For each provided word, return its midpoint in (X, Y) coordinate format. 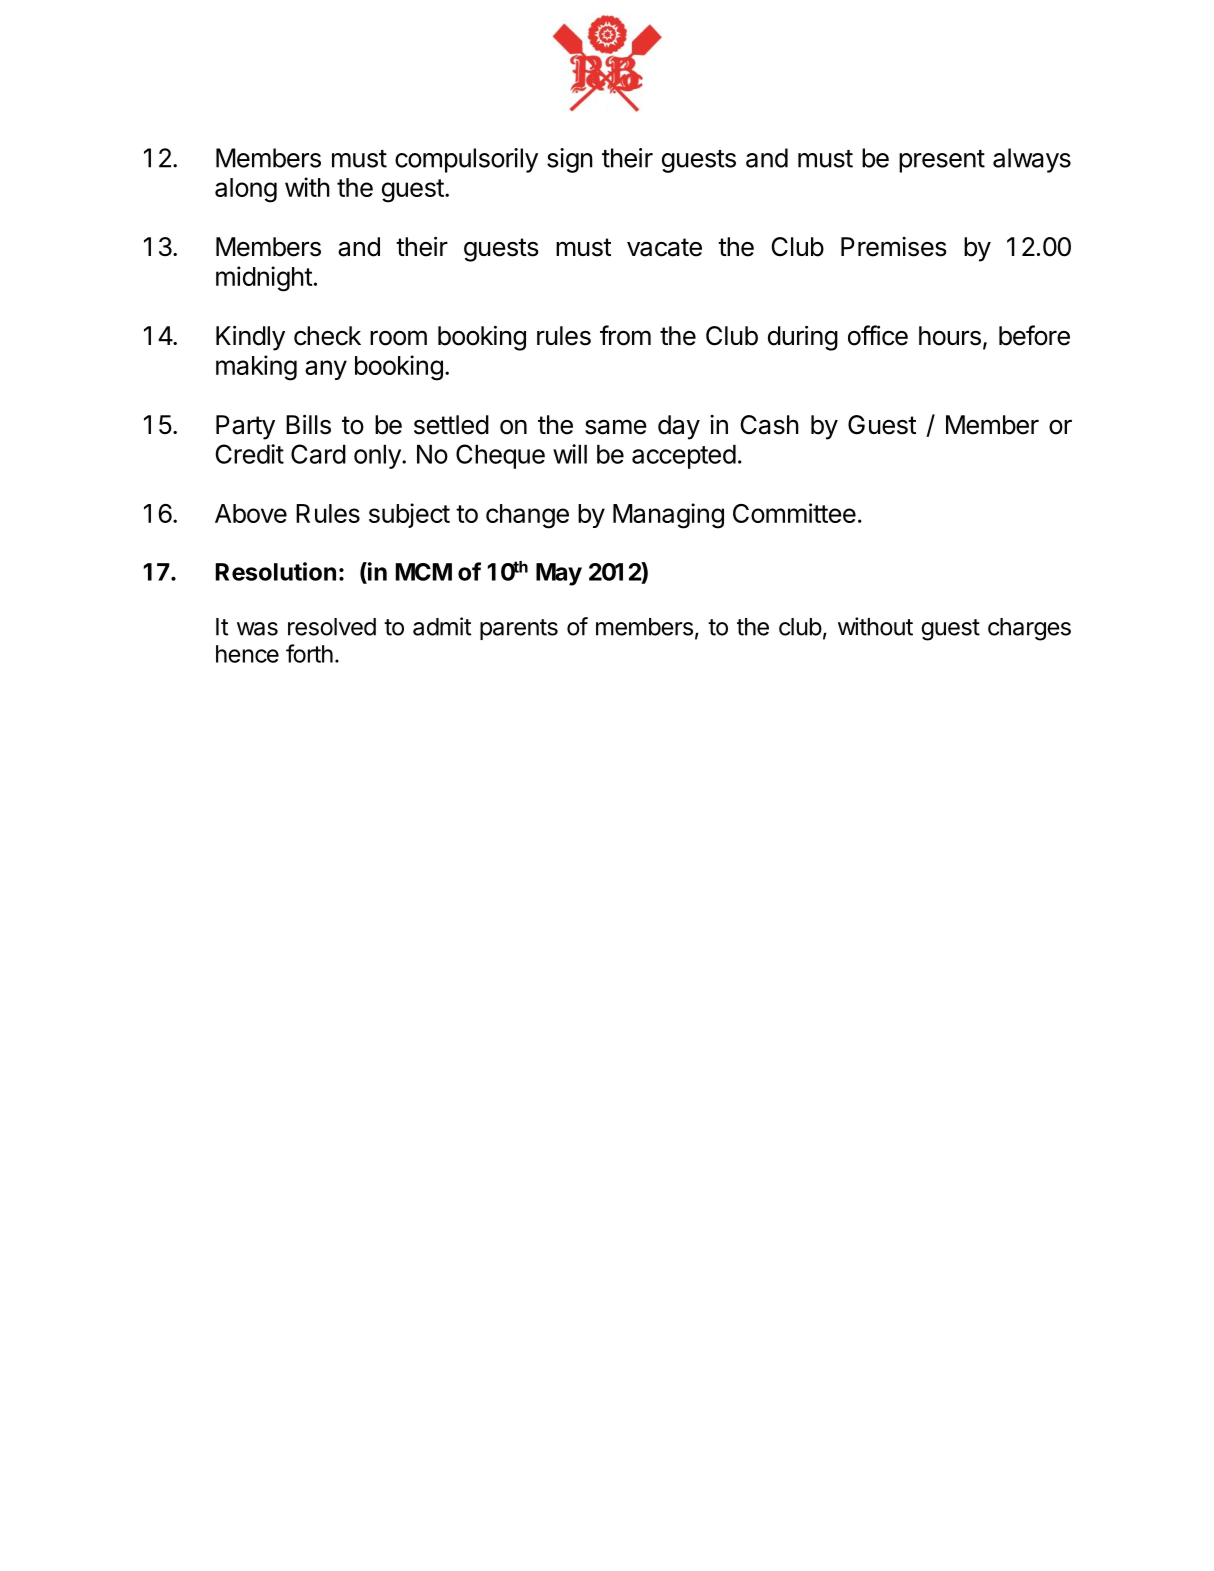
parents (519, 629)
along (246, 190)
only (378, 456)
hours (950, 336)
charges (1029, 629)
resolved (332, 627)
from (625, 335)
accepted (684, 456)
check (327, 336)
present (942, 161)
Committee (794, 513)
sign (570, 160)
